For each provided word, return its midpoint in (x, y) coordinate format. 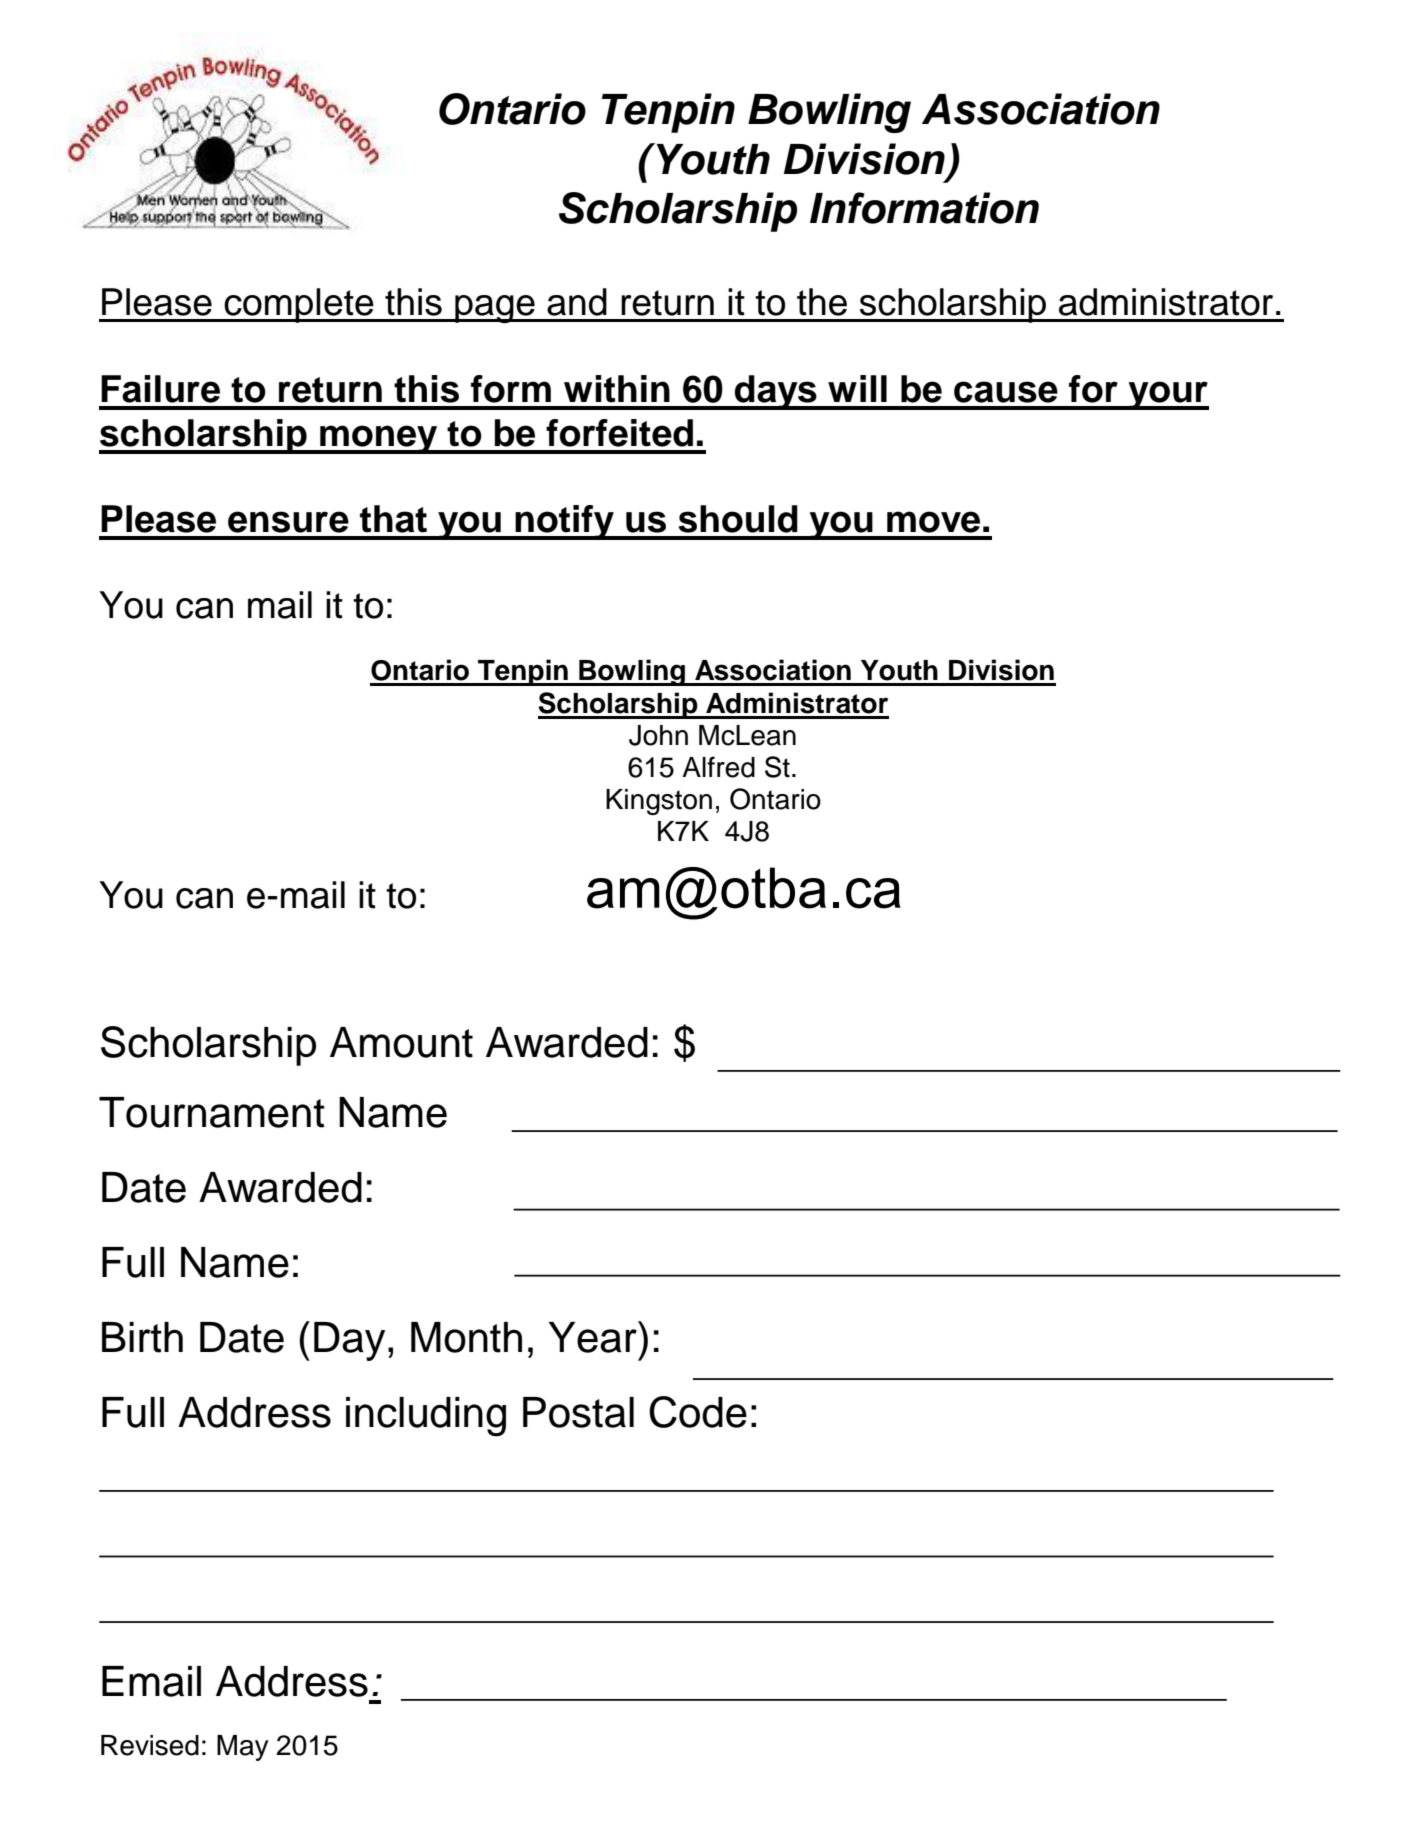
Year (594, 1337)
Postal (578, 1412)
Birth (142, 1337)
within (617, 389)
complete (299, 305)
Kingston (659, 802)
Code (698, 1412)
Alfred (718, 767)
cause (1006, 392)
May (243, 1748)
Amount (401, 1042)
